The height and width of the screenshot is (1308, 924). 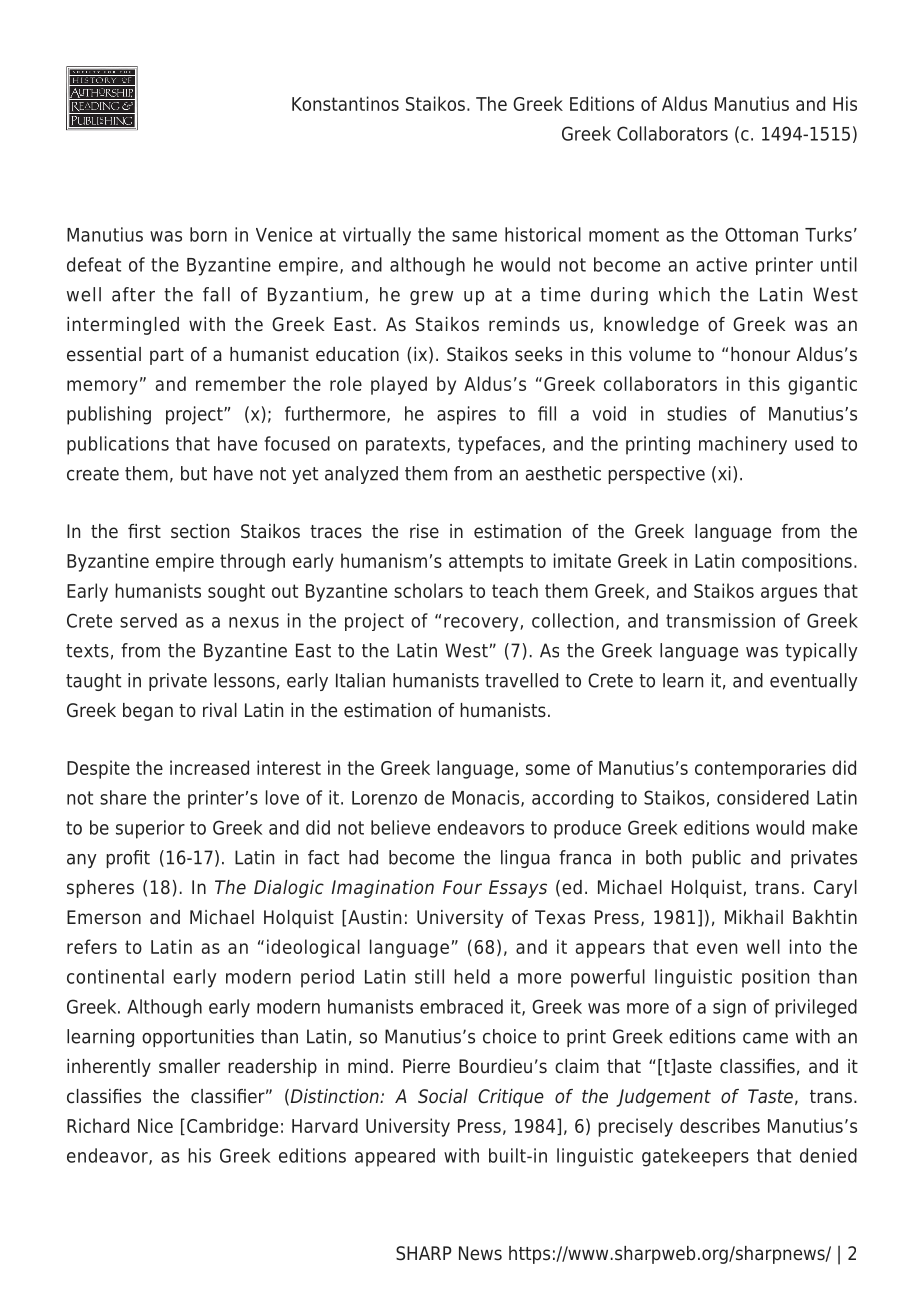 I want to click on began, so click(x=148, y=712).
